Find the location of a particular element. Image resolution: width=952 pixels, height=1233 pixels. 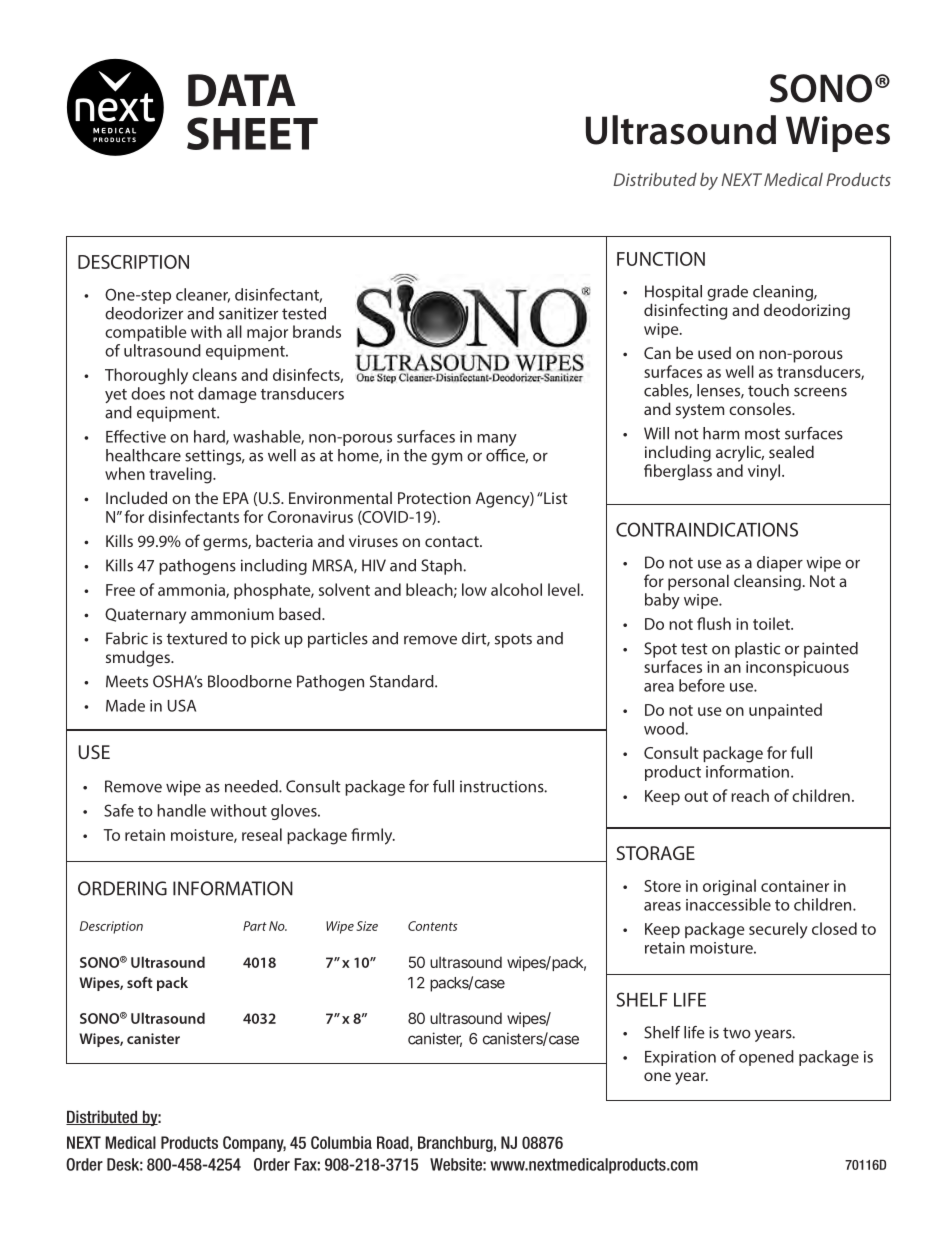

ammonium is located at coordinates (232, 614).
